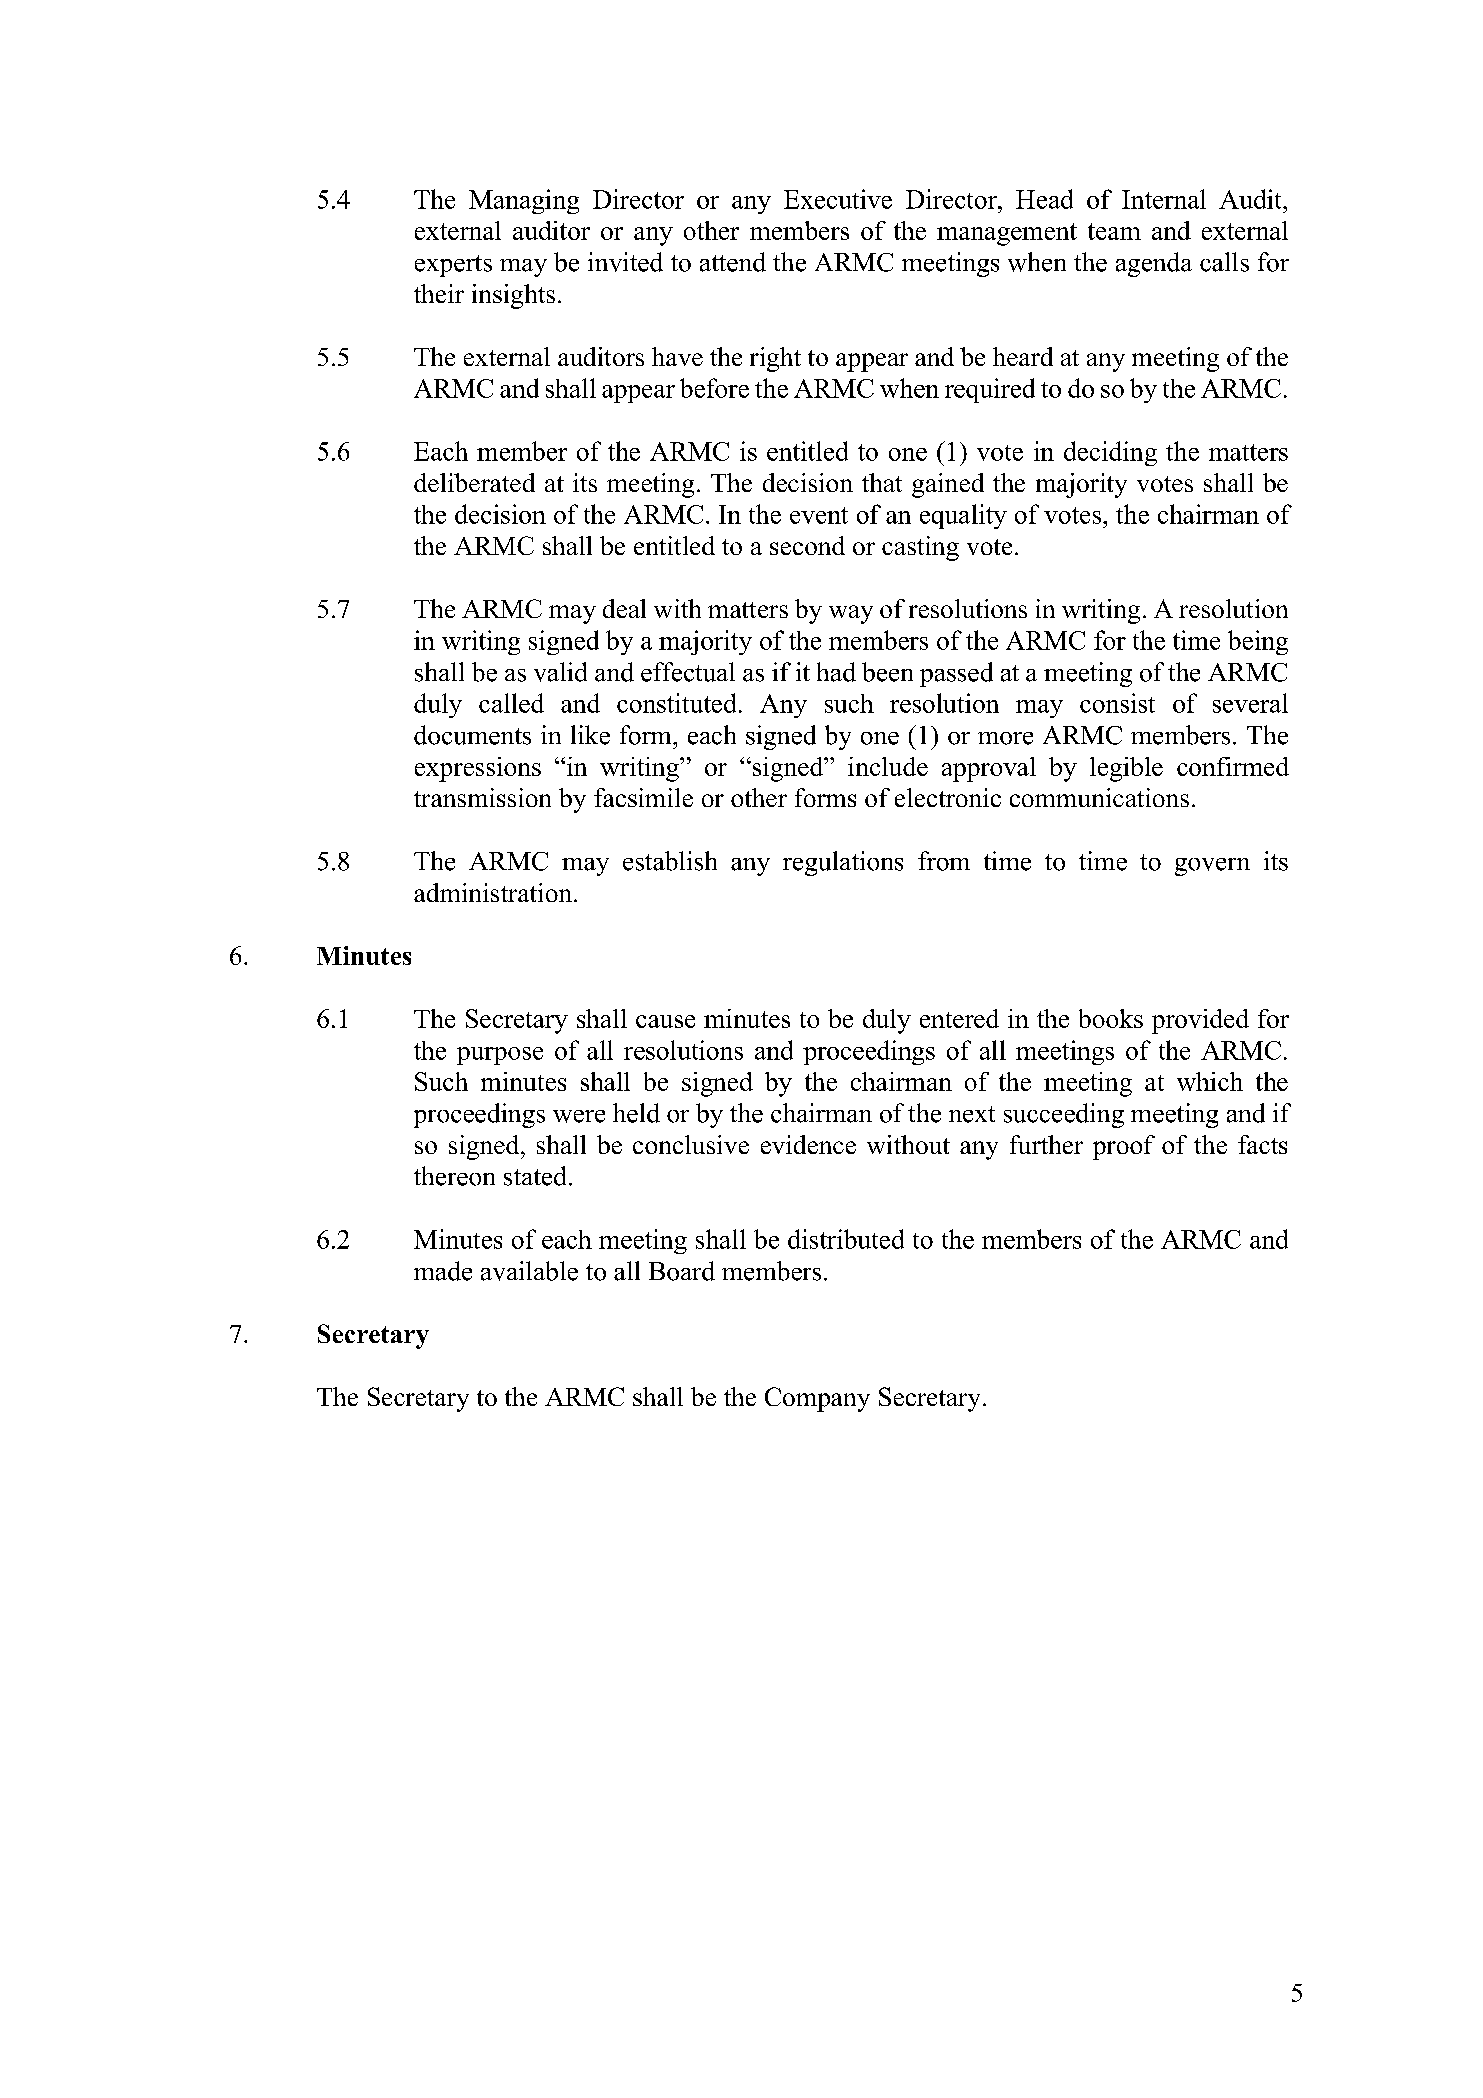 This document has height=2098, width=1483. Describe the element at coordinates (1154, 264) in the document. I see `agenda` at that location.
